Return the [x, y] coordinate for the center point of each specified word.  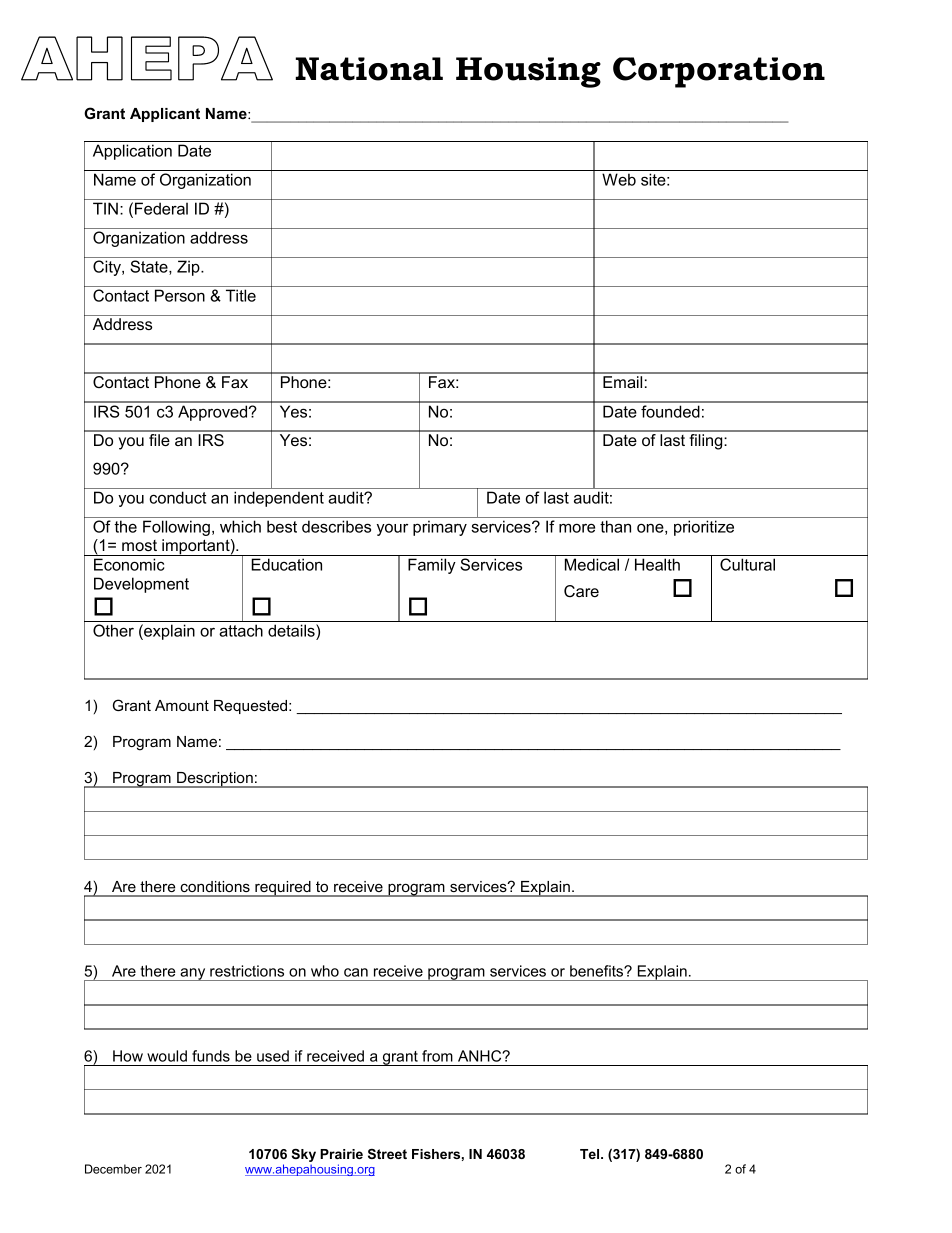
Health [657, 564]
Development [141, 585]
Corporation [719, 72]
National [369, 69]
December [113, 1169]
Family [432, 566]
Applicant [165, 115]
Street [387, 1154]
